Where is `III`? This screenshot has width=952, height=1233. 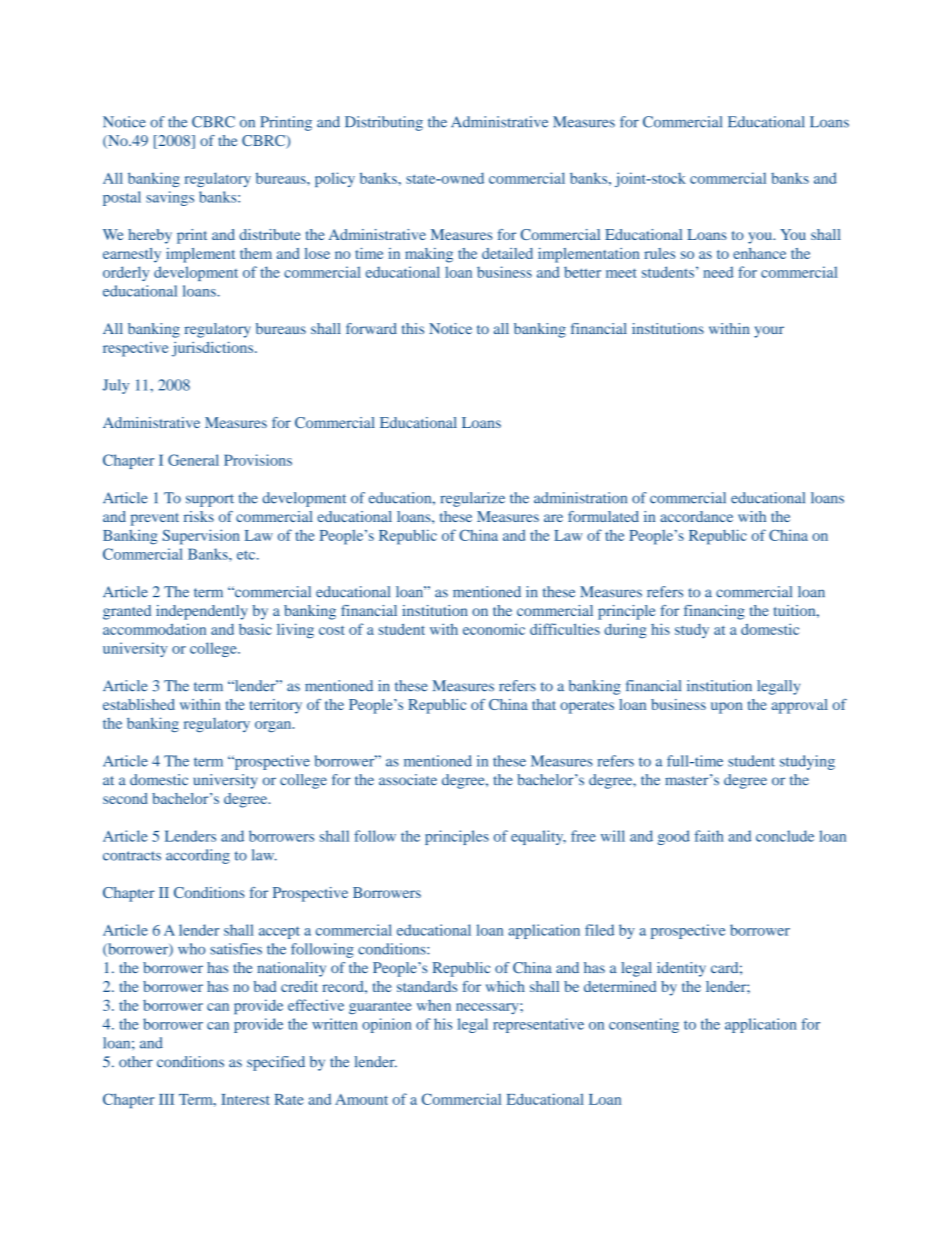 III is located at coordinates (166, 1099).
